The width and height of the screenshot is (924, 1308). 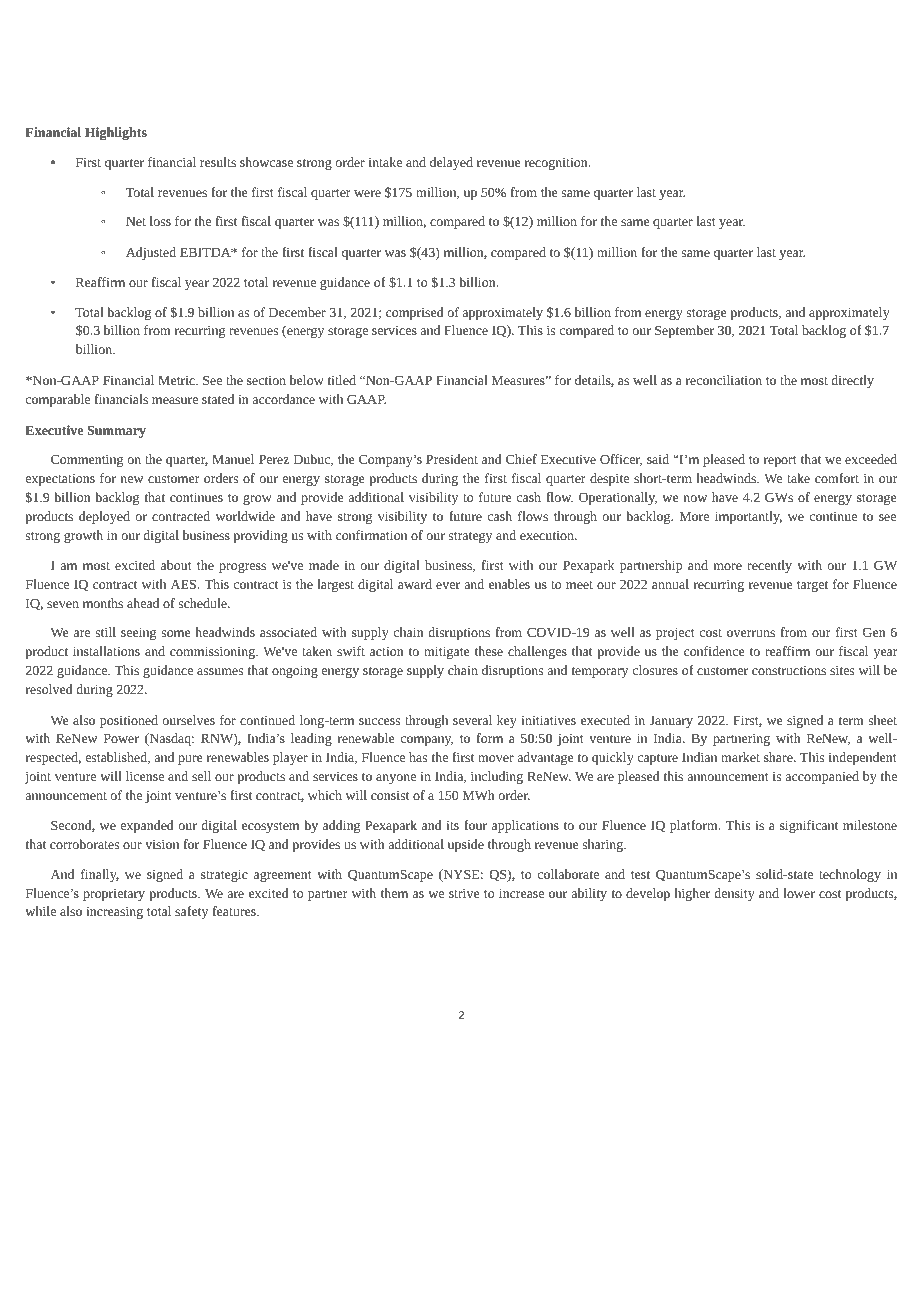 I want to click on deployed, so click(x=104, y=517).
